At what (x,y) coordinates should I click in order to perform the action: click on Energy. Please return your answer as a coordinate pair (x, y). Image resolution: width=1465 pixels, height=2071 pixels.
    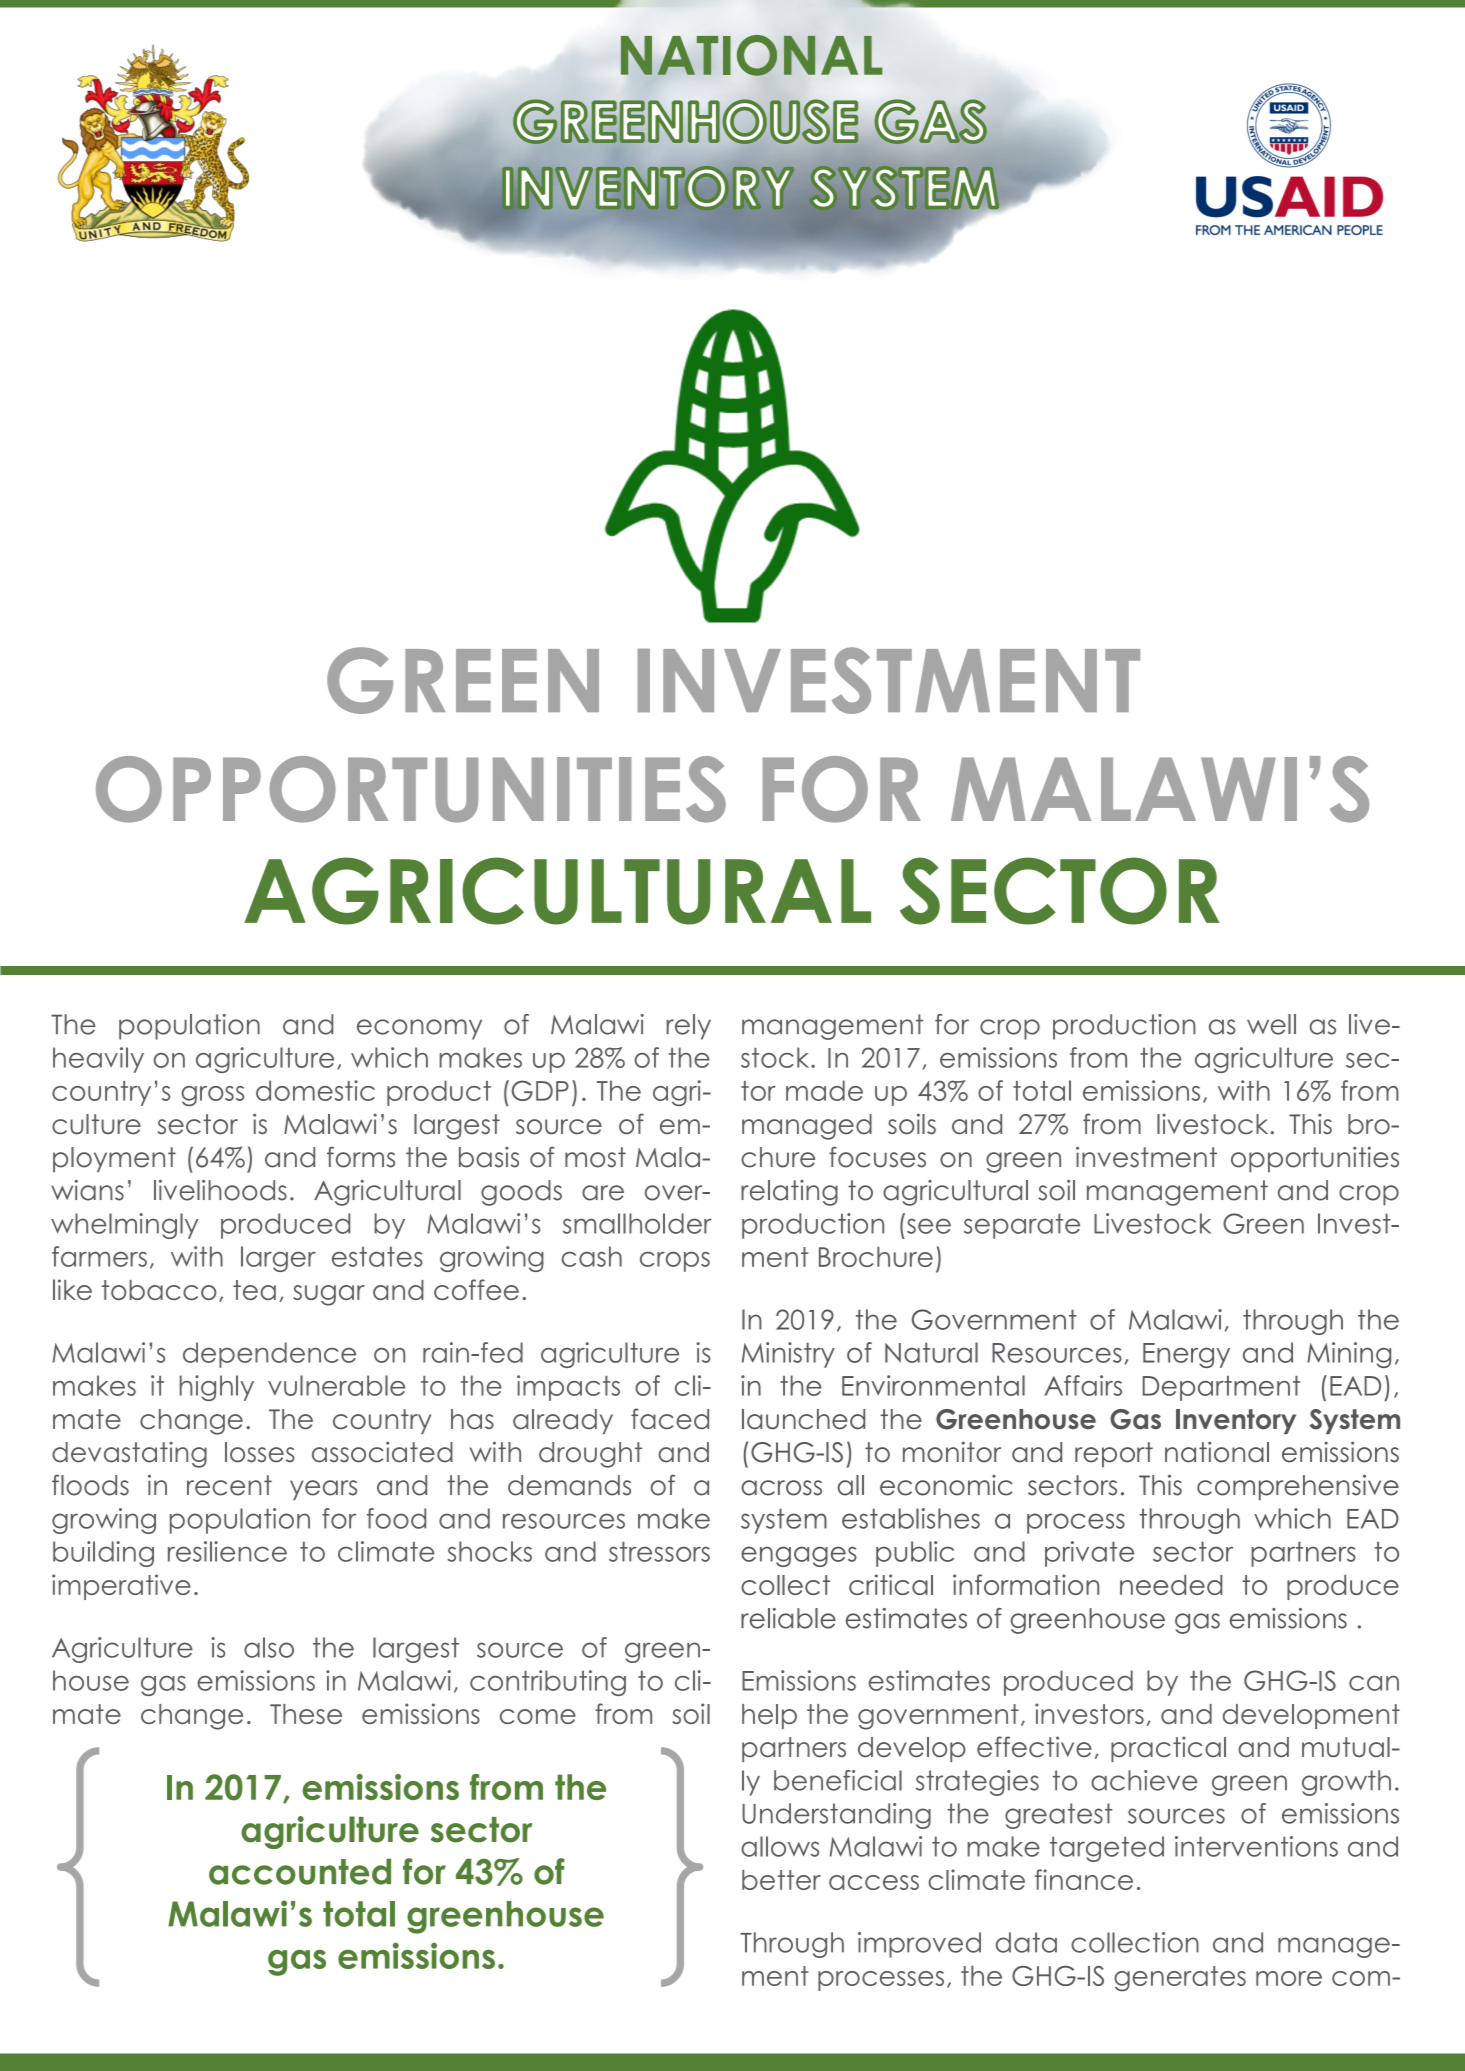
    Looking at the image, I should click on (1186, 1355).
